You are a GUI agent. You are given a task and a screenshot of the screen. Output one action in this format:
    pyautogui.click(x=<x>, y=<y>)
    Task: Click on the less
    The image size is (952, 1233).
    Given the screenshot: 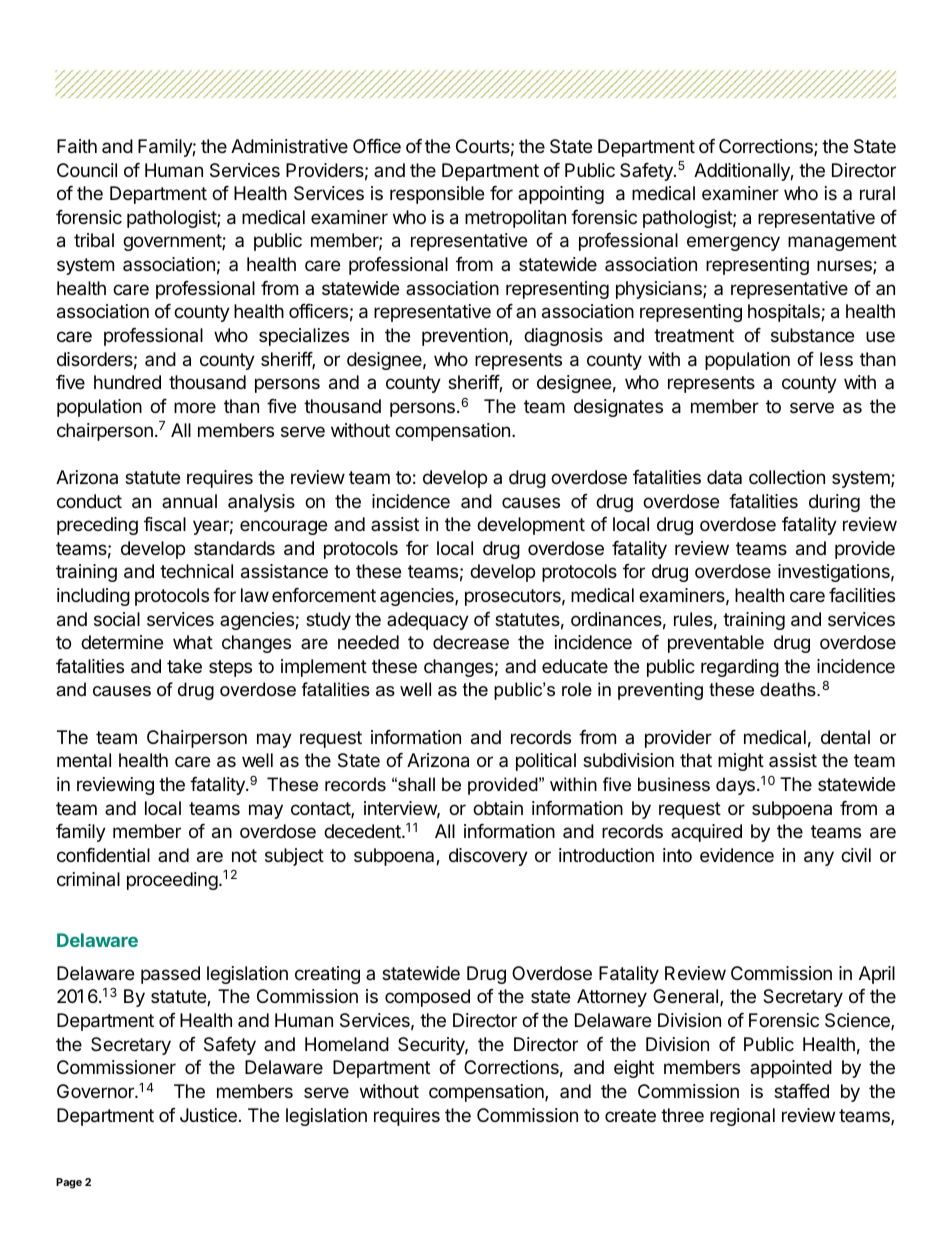 What is the action you would take?
    pyautogui.click(x=836, y=359)
